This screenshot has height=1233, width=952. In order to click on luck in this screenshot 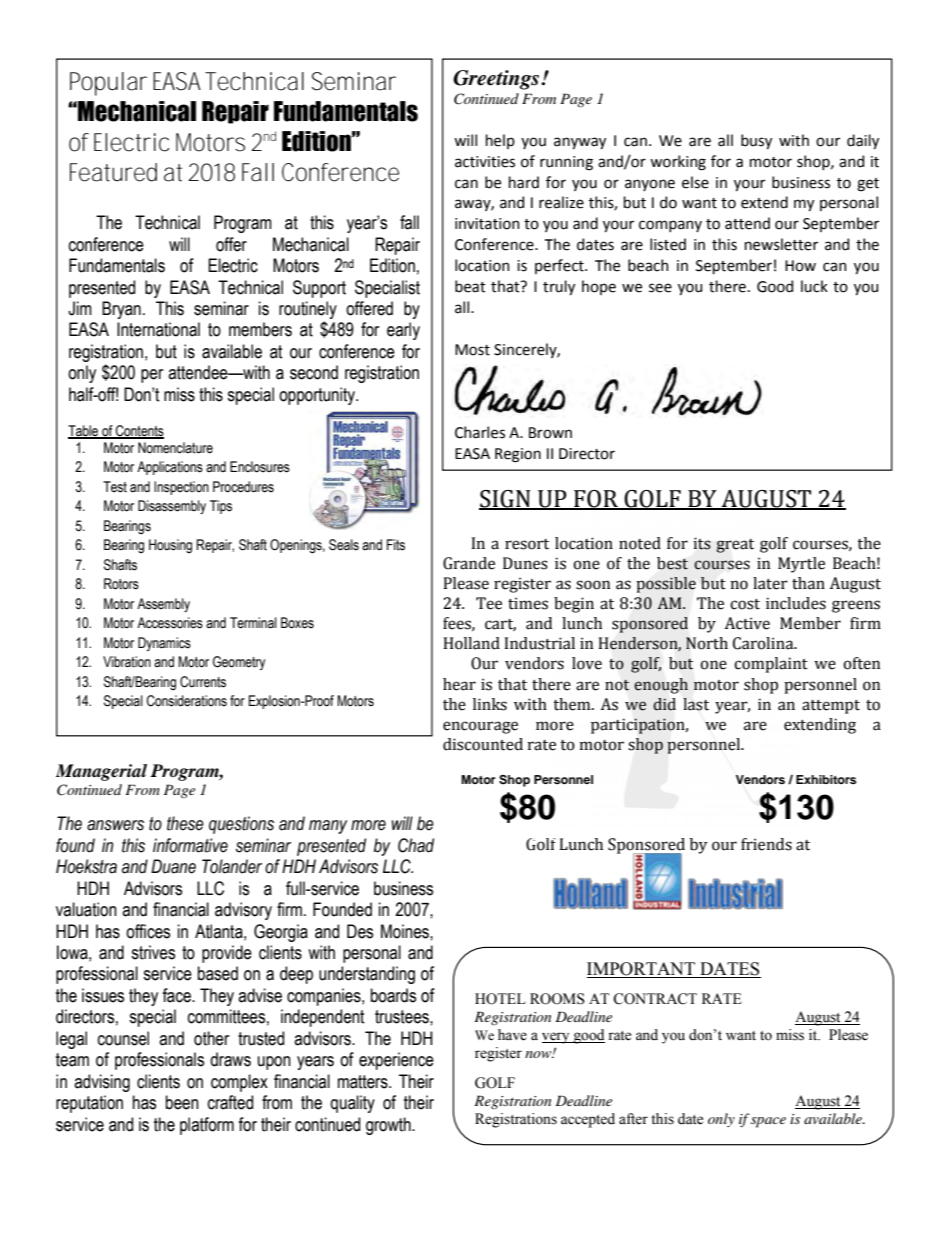, I will do `click(814, 286)`.
